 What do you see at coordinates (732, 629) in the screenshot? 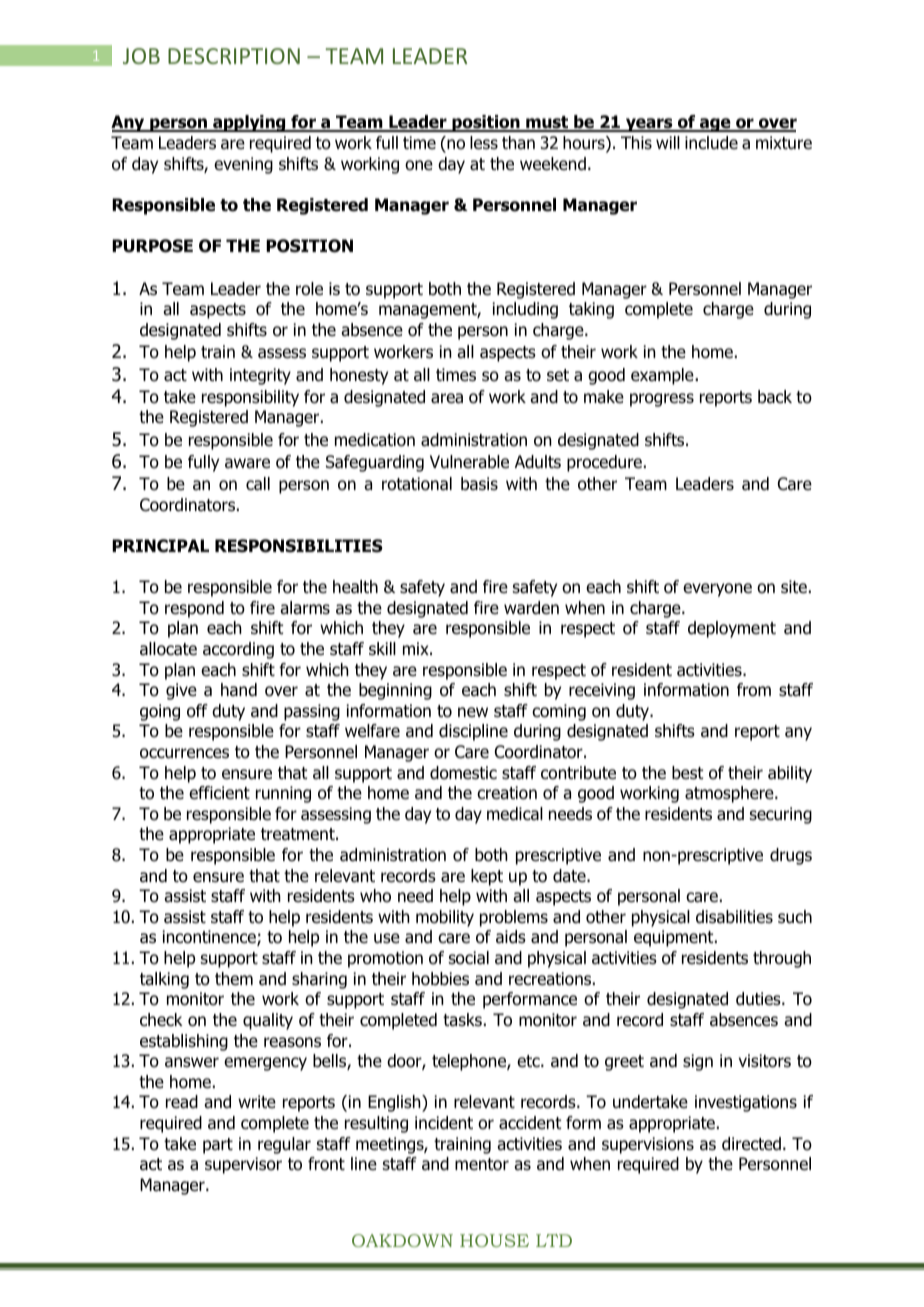
I see `deployment` at bounding box center [732, 629].
